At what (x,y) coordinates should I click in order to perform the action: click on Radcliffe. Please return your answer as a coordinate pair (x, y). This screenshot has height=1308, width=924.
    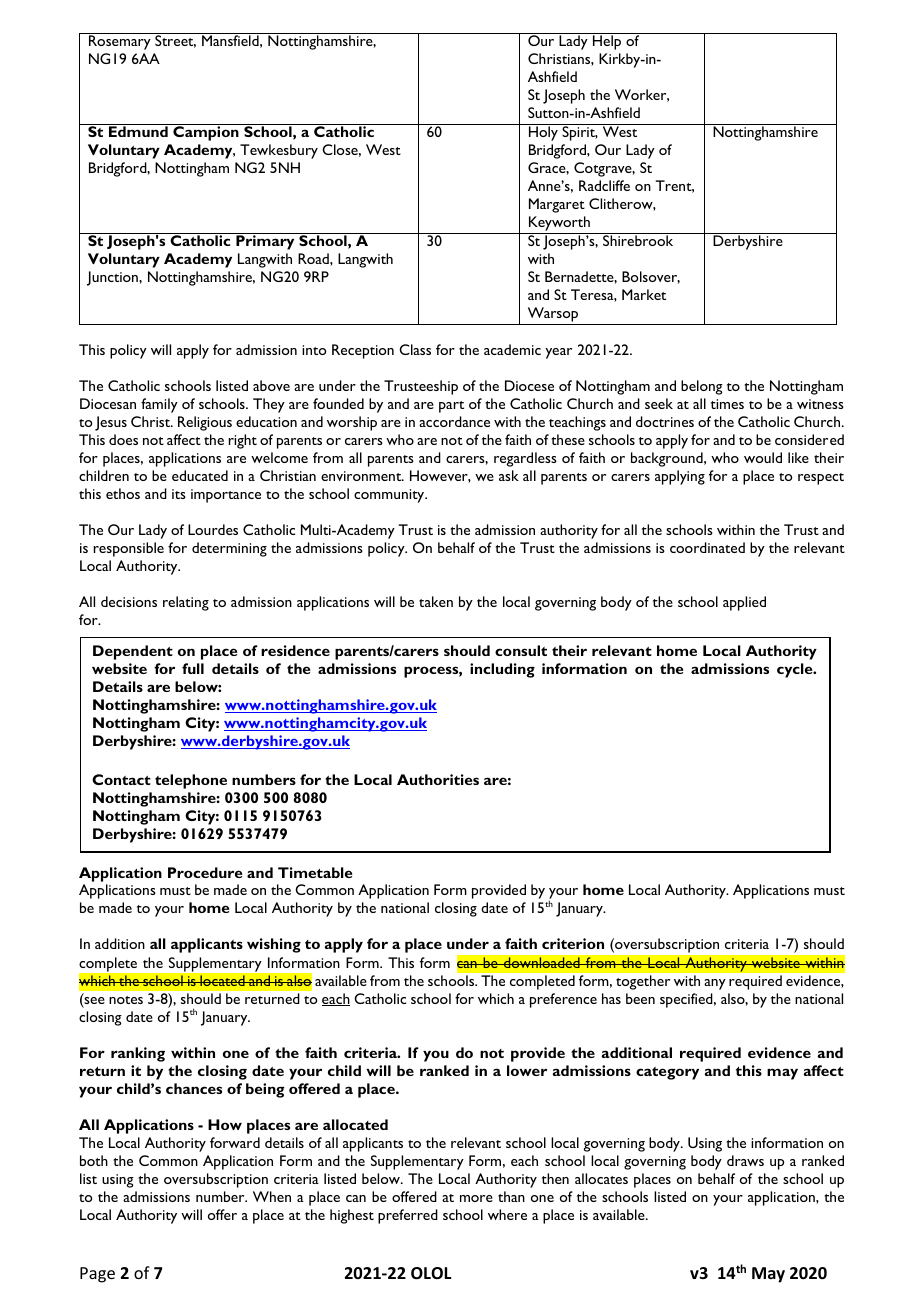
    Looking at the image, I should click on (604, 185).
